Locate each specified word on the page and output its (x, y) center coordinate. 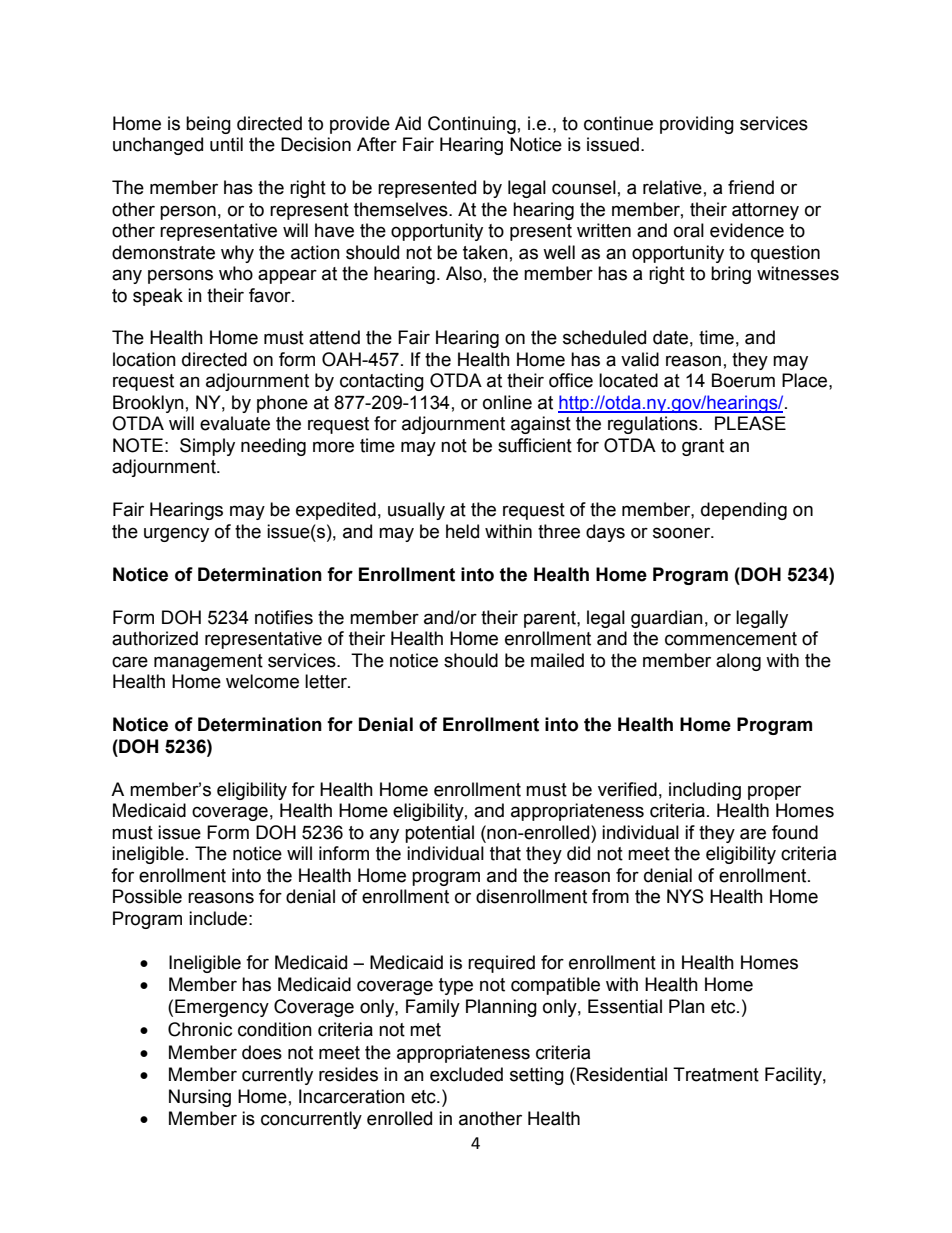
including (705, 791)
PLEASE (750, 423)
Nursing (200, 1098)
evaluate (235, 423)
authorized (155, 638)
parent (551, 619)
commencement (731, 639)
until (226, 144)
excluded (466, 1074)
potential (439, 834)
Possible (147, 896)
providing (697, 125)
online (507, 402)
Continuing (472, 125)
